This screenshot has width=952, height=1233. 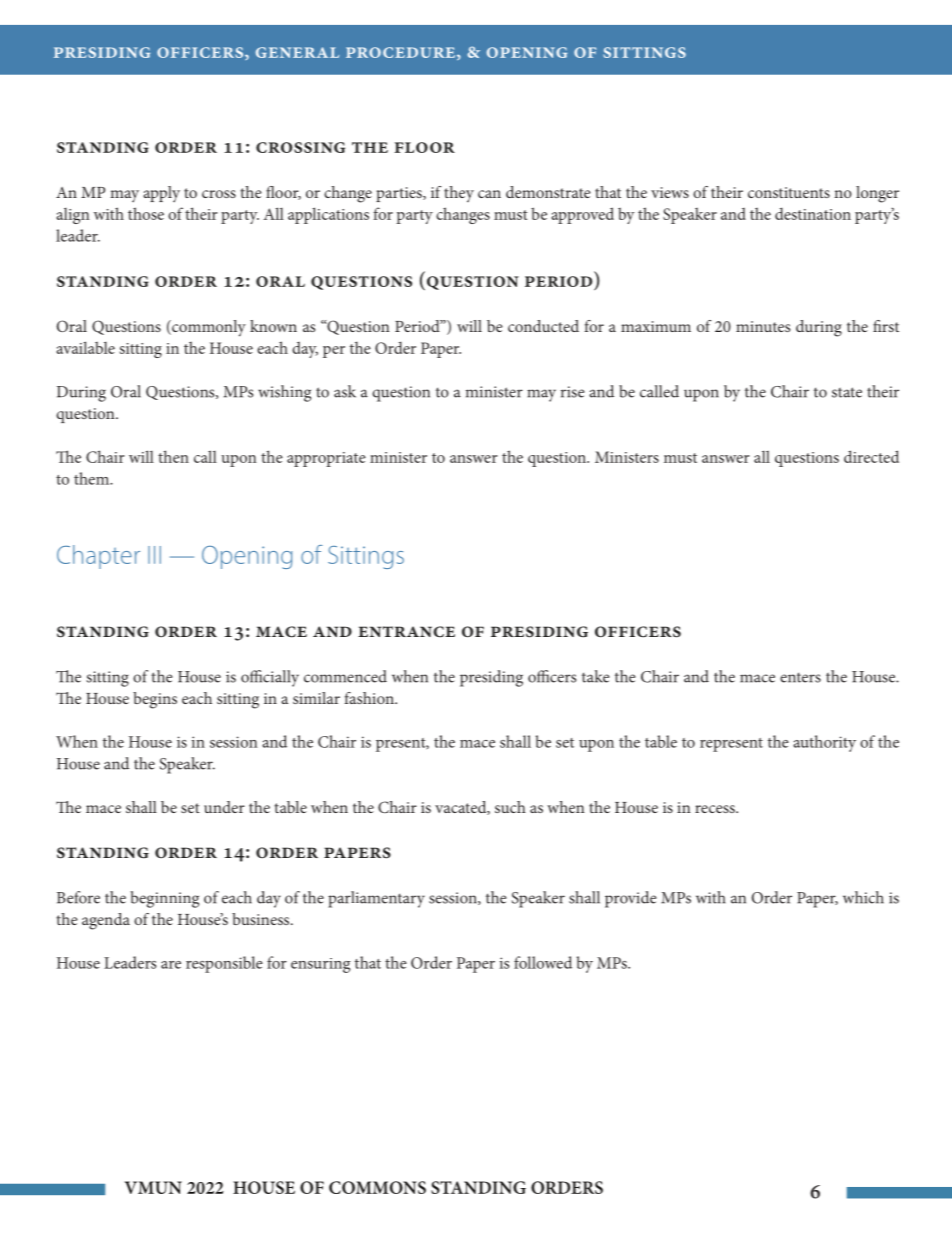 I want to click on which, so click(x=863, y=897).
